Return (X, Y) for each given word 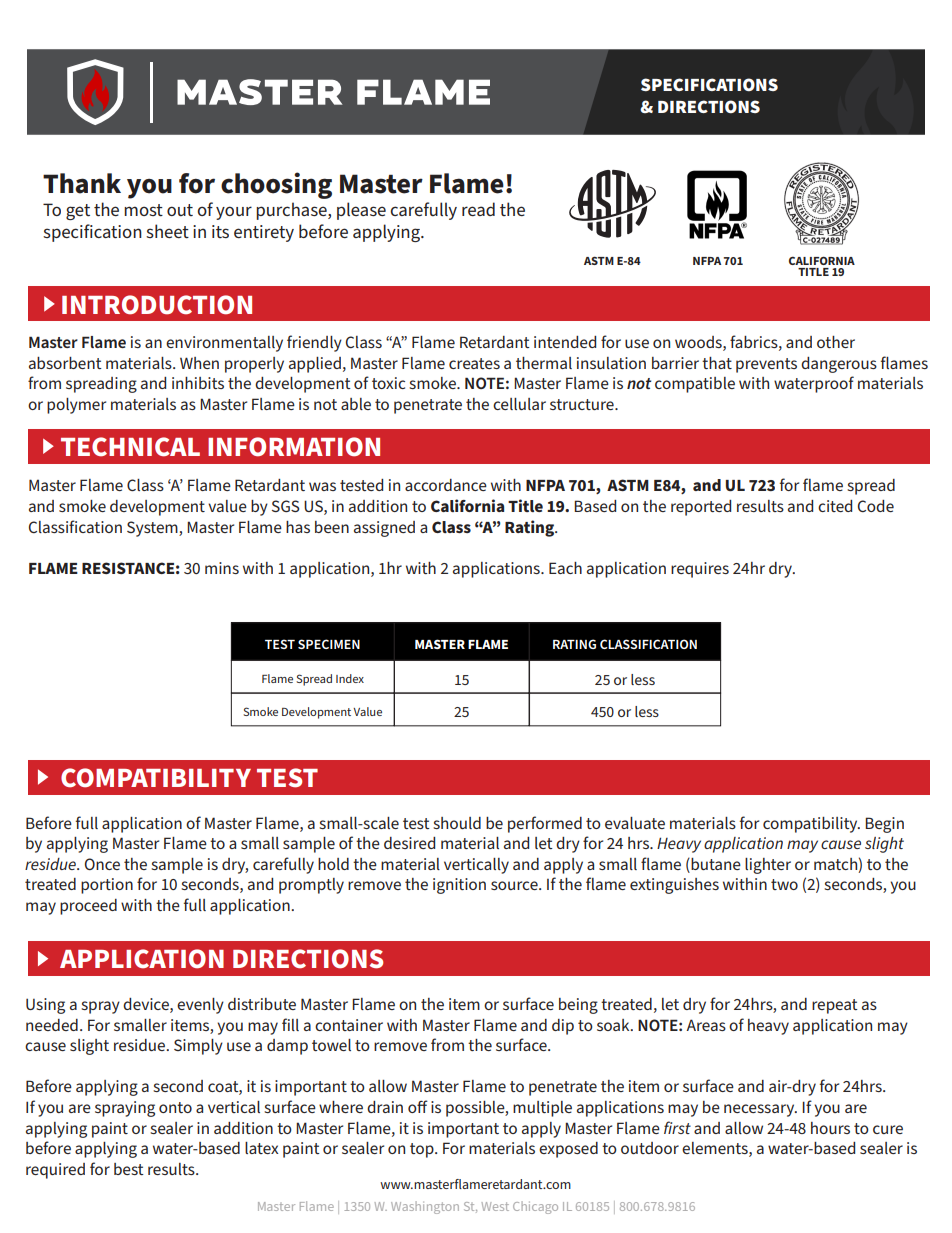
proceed (88, 907)
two (784, 884)
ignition (459, 886)
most (143, 210)
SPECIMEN (329, 644)
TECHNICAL (130, 447)
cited (835, 506)
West (495, 1206)
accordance (446, 485)
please (361, 211)
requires (700, 570)
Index (350, 678)
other (836, 342)
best (129, 1169)
